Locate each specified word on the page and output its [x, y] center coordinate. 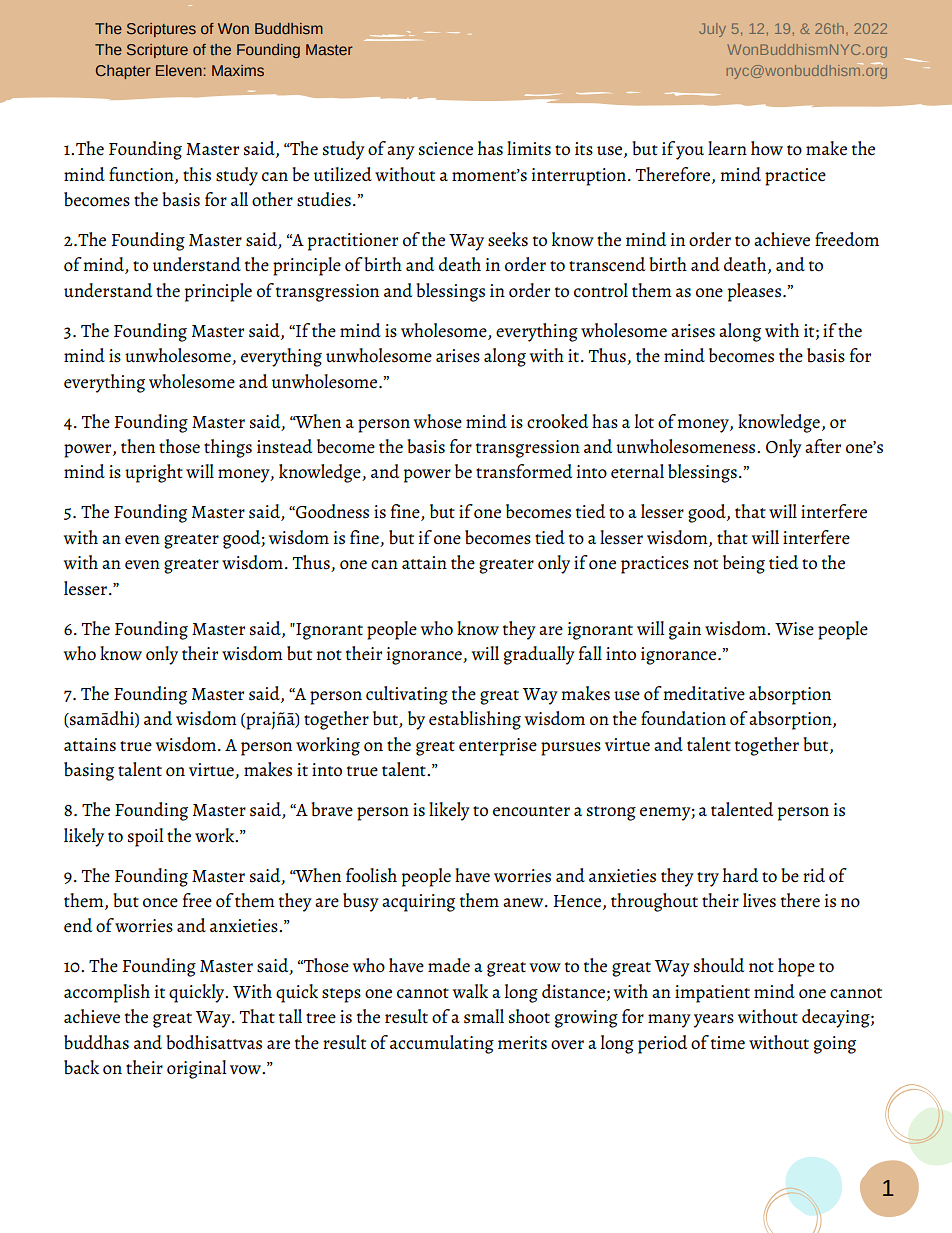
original [197, 1069]
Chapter [123, 72]
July [712, 30]
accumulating [442, 1044]
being [744, 564]
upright [154, 473]
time [728, 1043]
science [446, 149]
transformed [524, 471]
